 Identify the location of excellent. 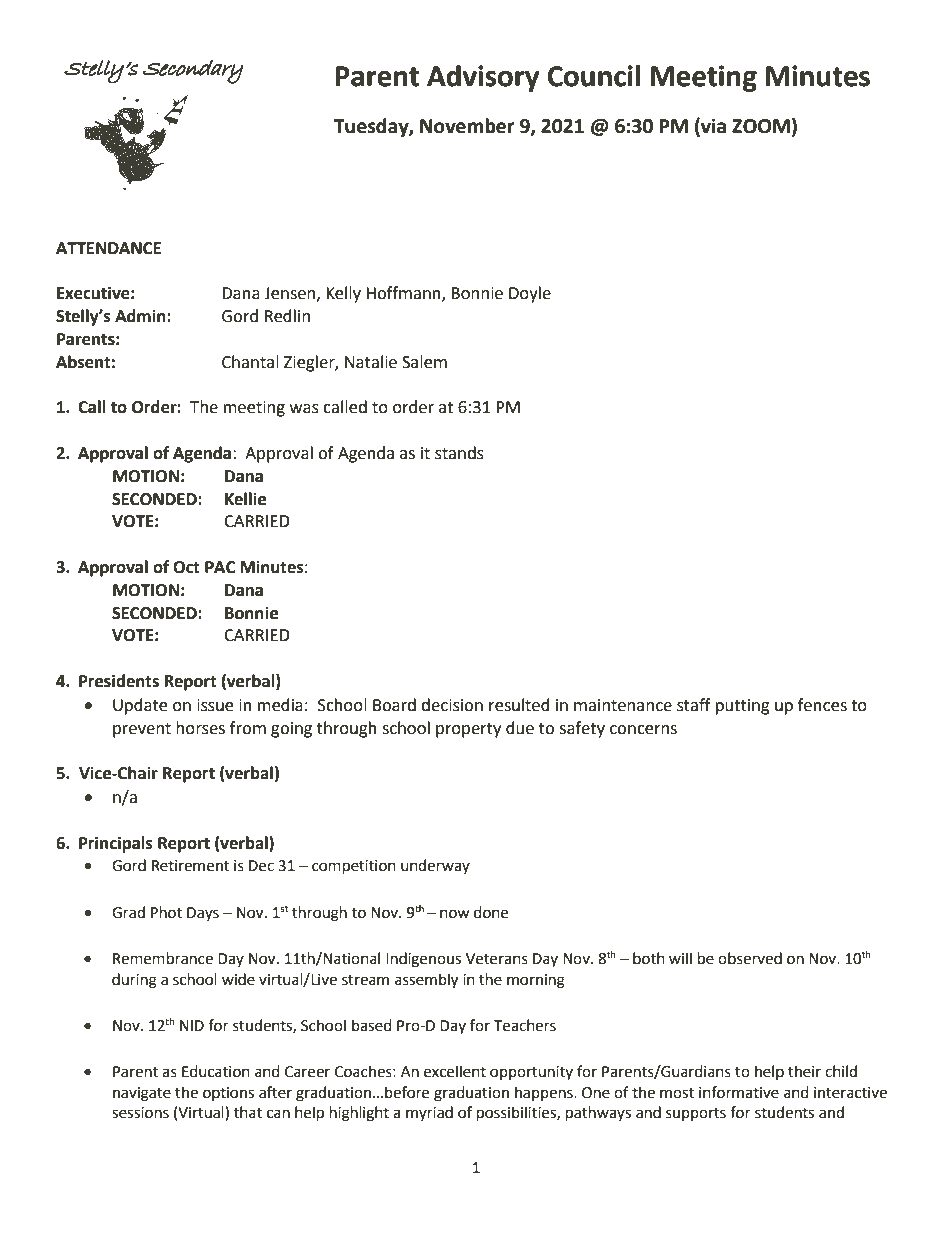
(455, 1071).
